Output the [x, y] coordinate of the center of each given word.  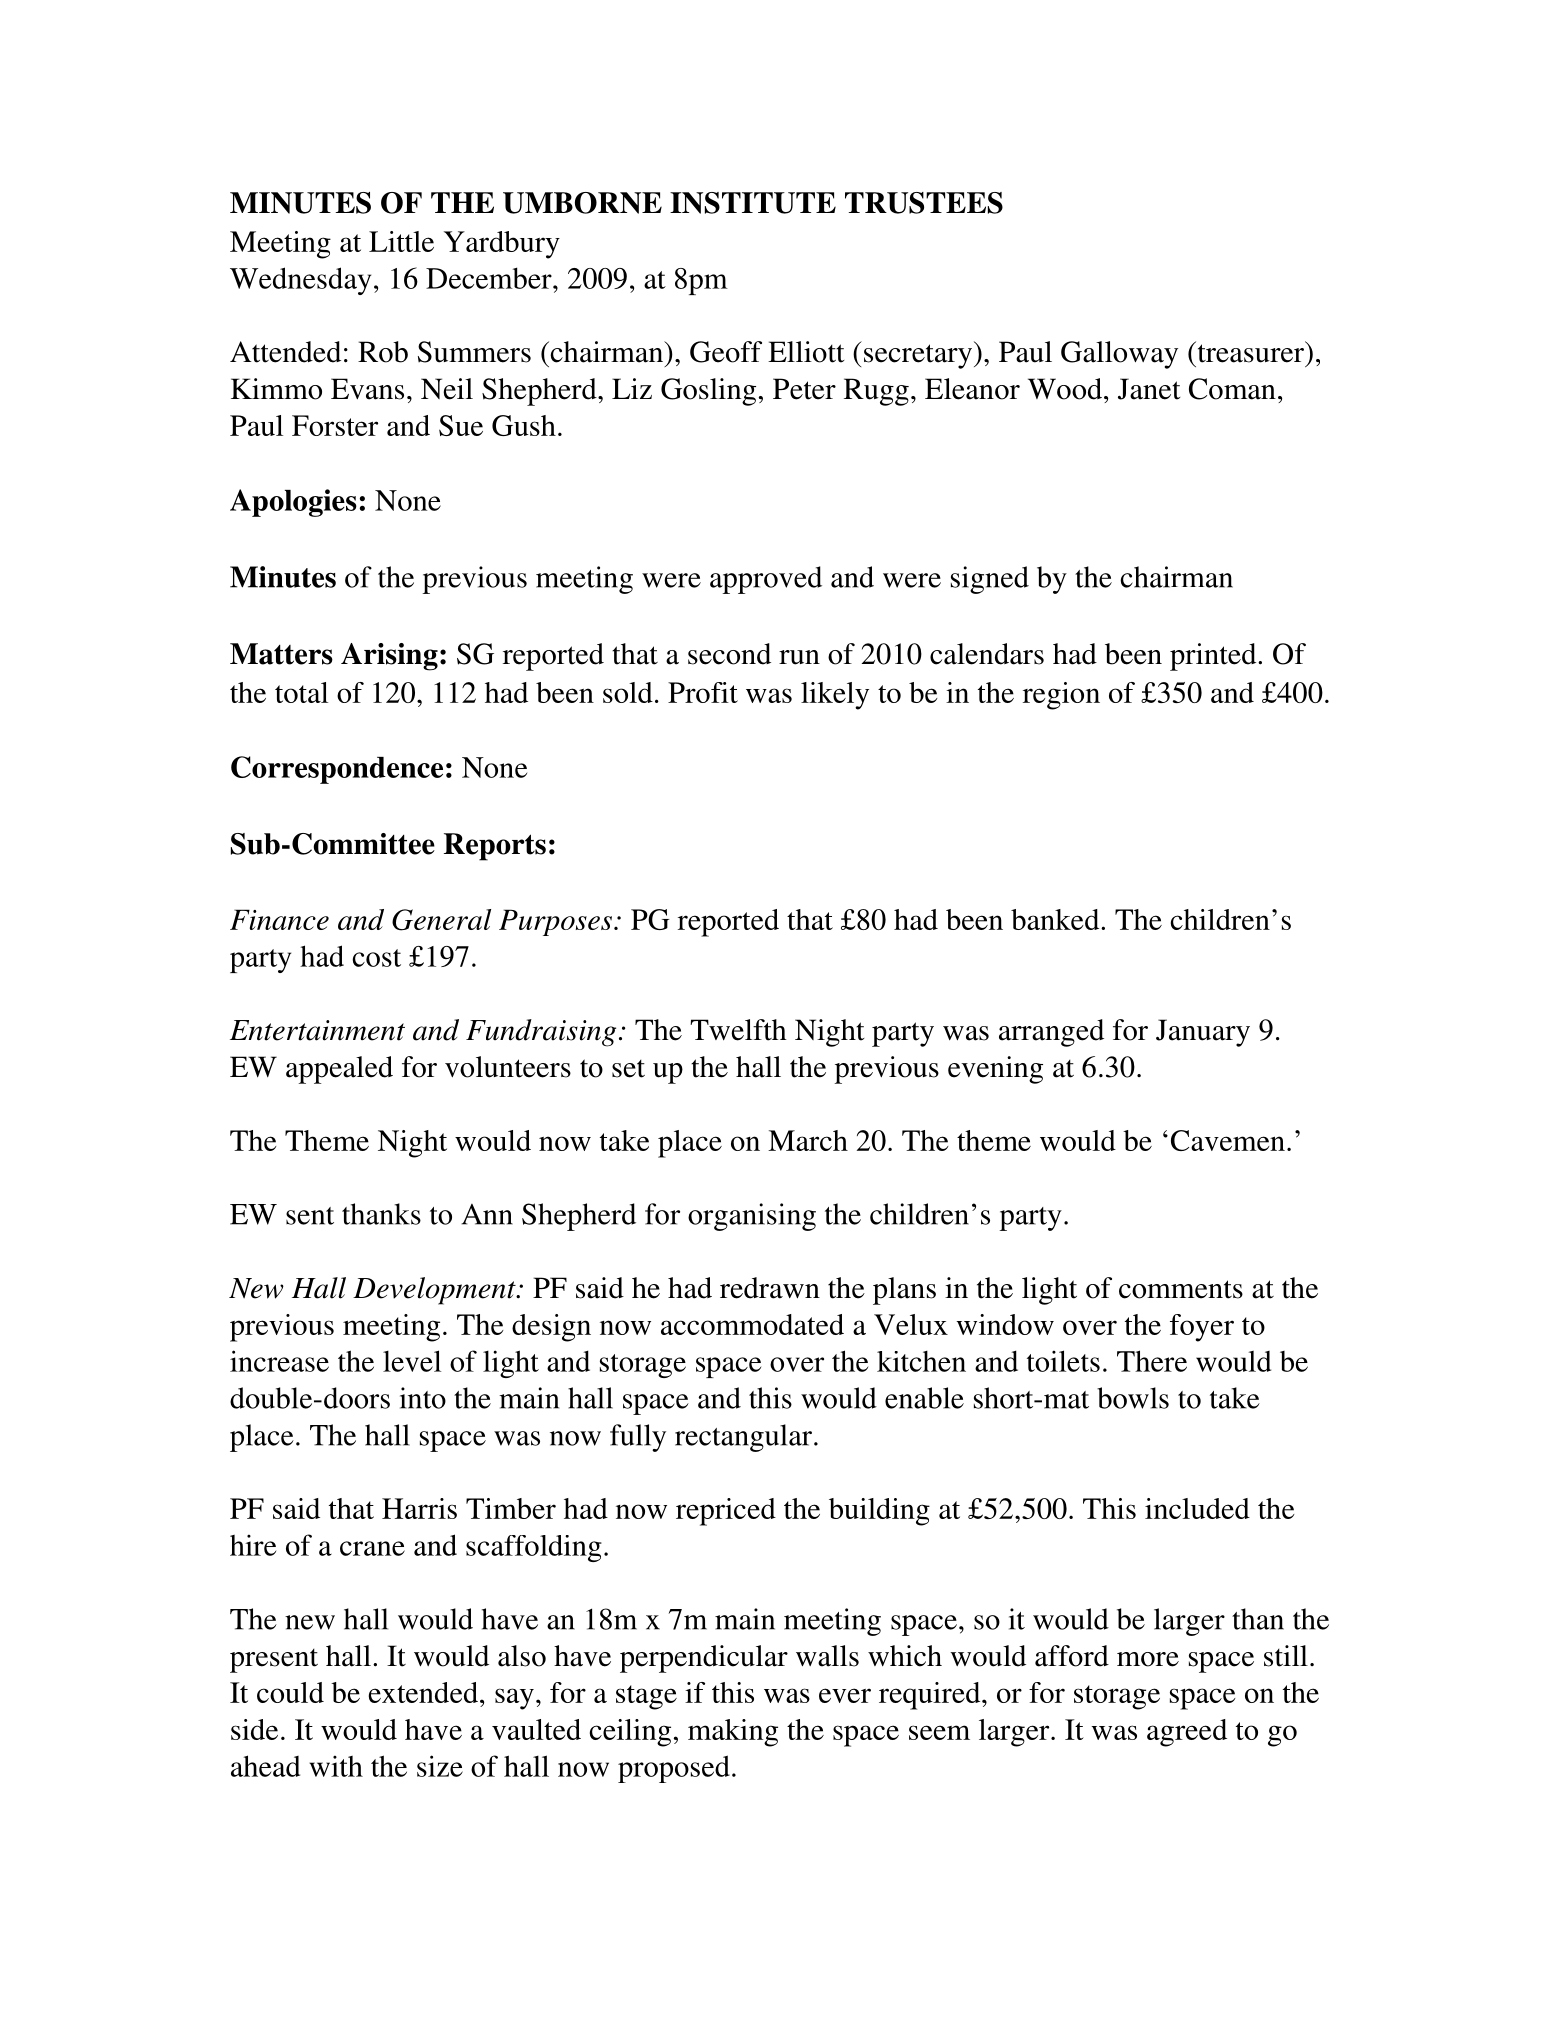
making [733, 1733]
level [412, 1361]
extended [423, 1692]
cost [376, 958]
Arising [389, 657]
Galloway [1119, 355]
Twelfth [738, 1030]
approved [766, 580]
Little [401, 241]
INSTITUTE [753, 203]
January [1203, 1033]
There [1152, 1361]
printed [1214, 657]
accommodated [752, 1324]
